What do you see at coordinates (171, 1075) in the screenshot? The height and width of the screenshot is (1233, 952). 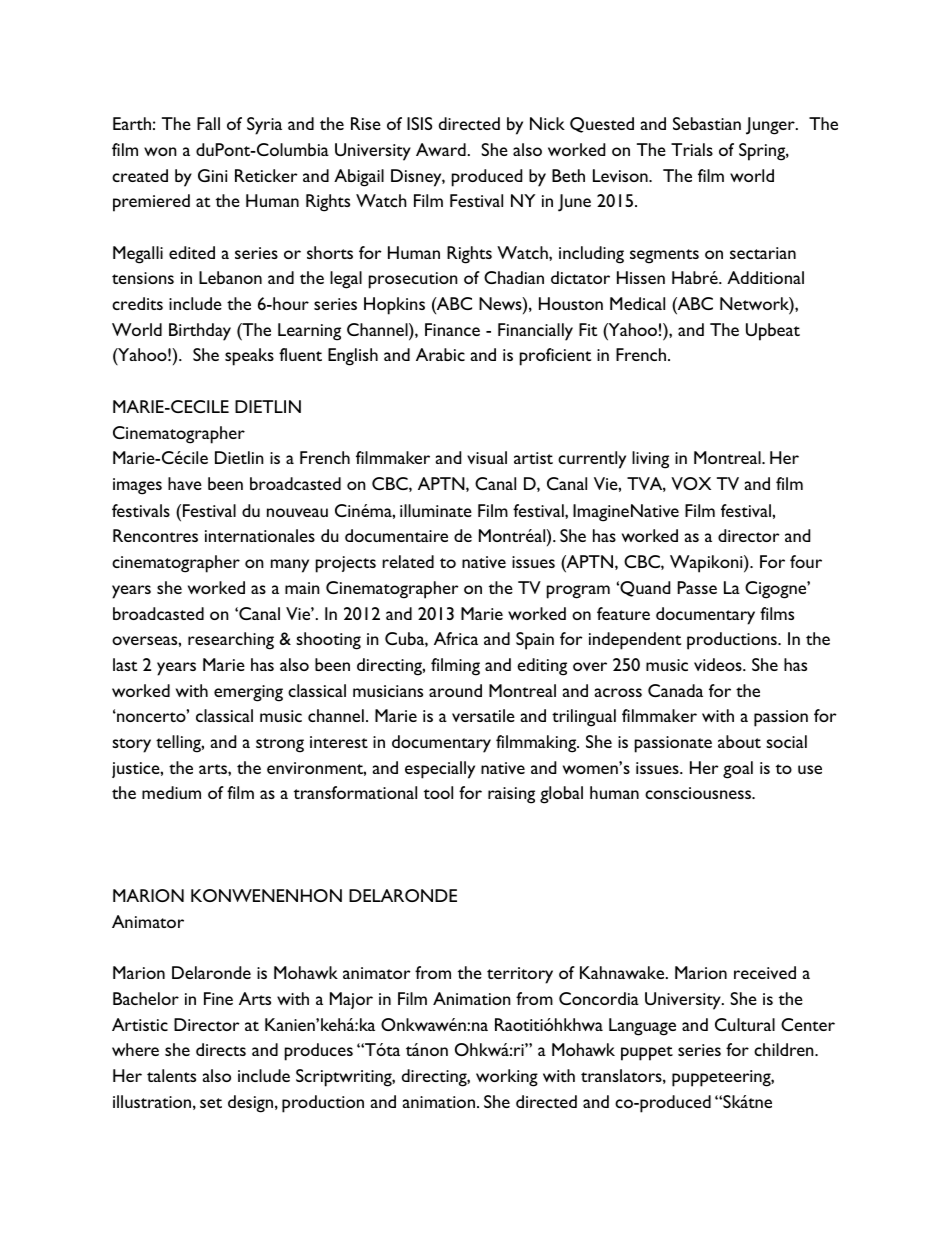 I see `talents` at bounding box center [171, 1075].
